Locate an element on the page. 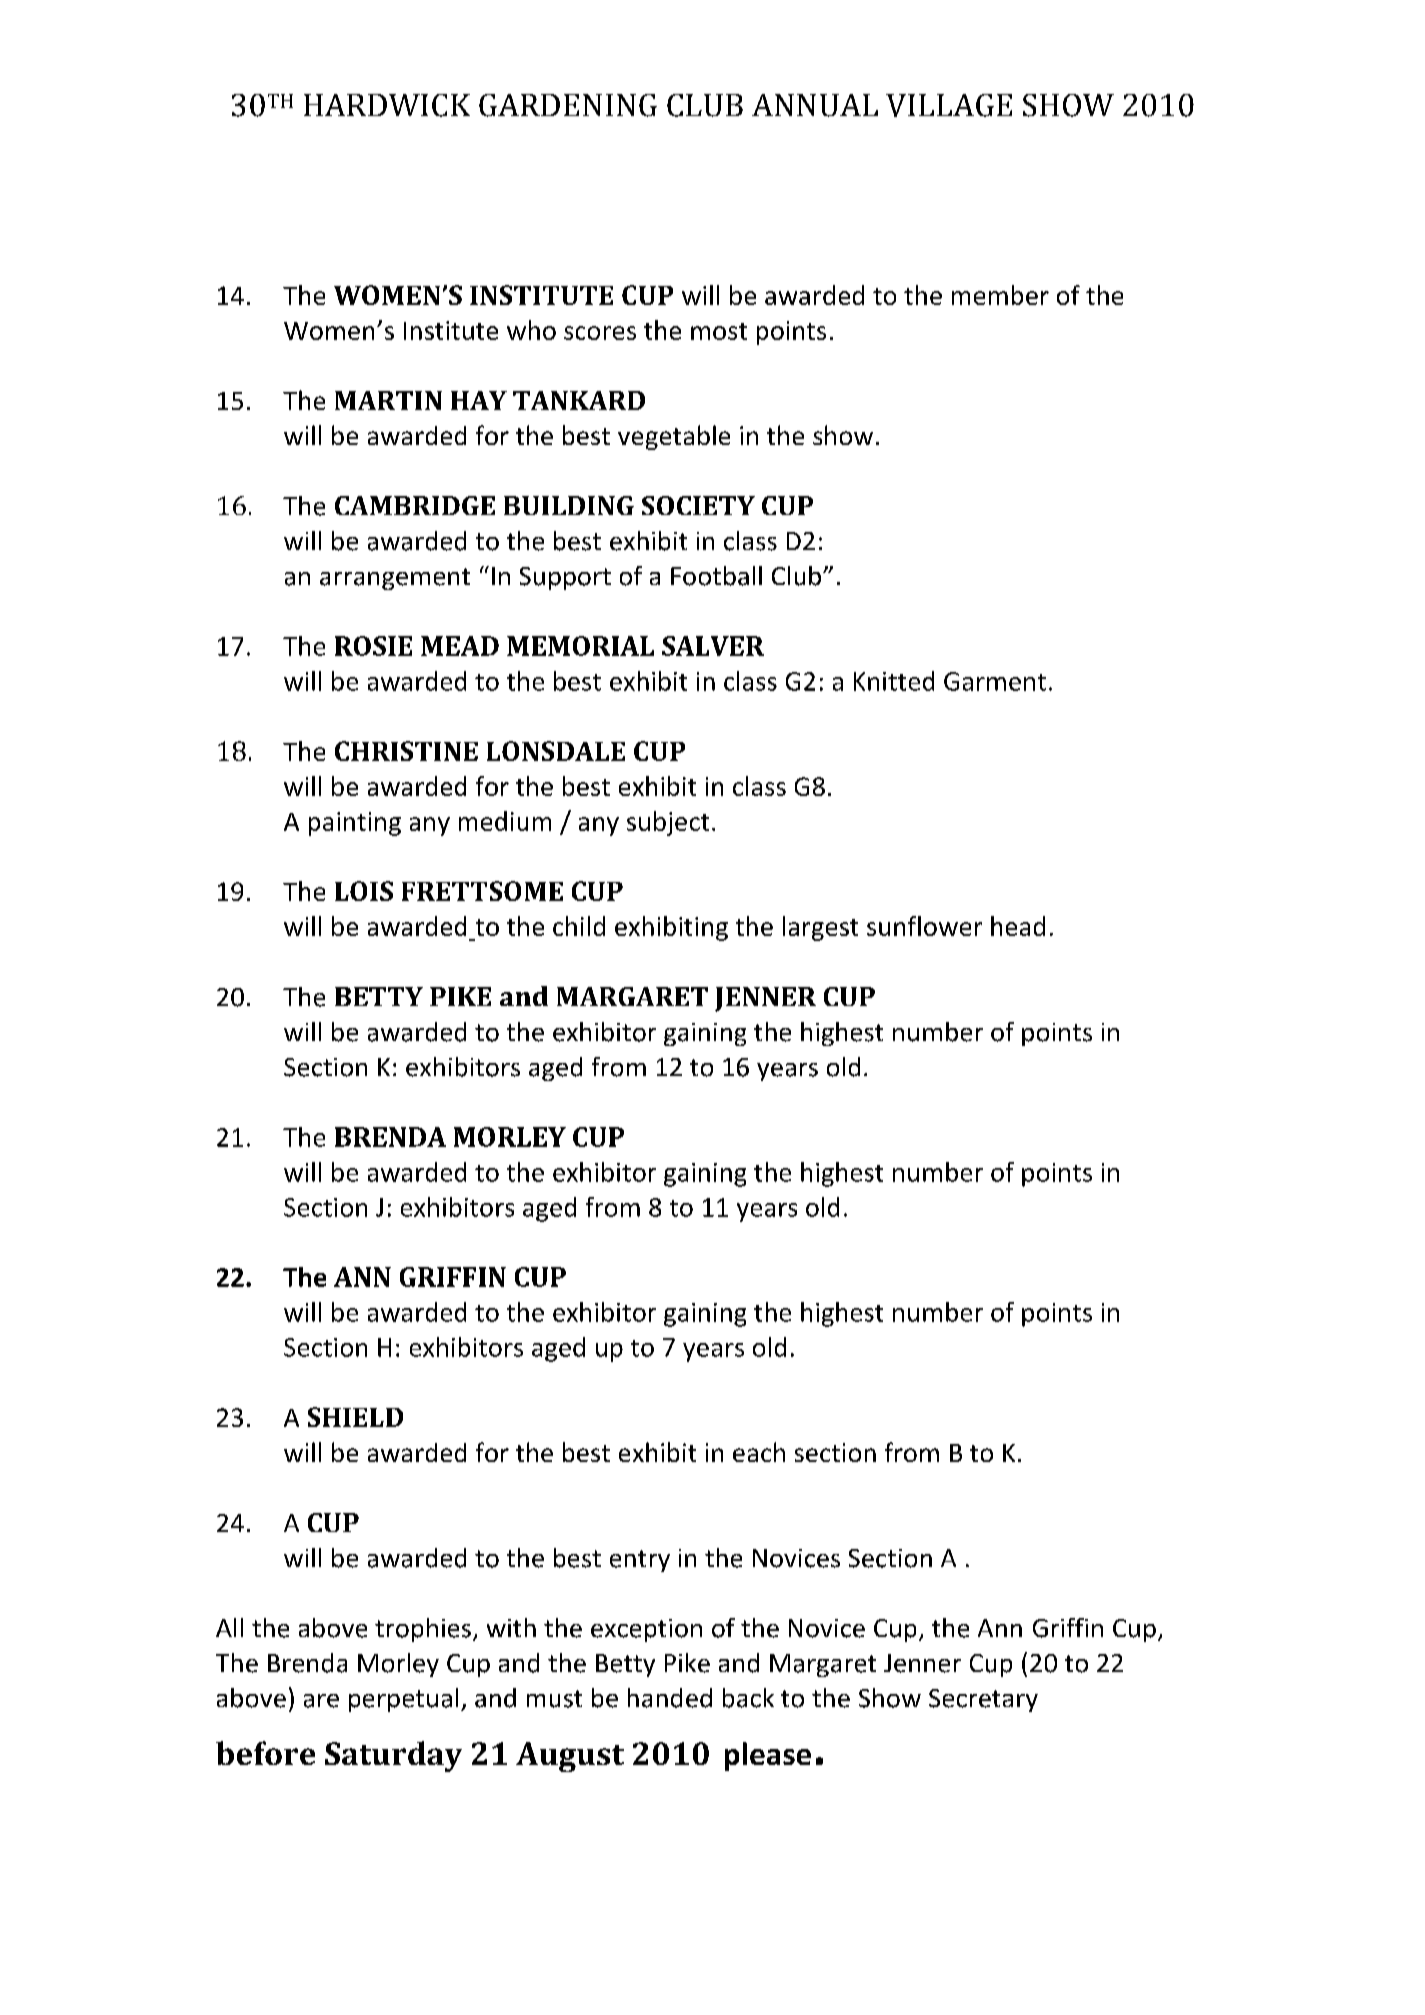 The width and height of the page is (1425, 2015). VILLAGE is located at coordinates (949, 105).
